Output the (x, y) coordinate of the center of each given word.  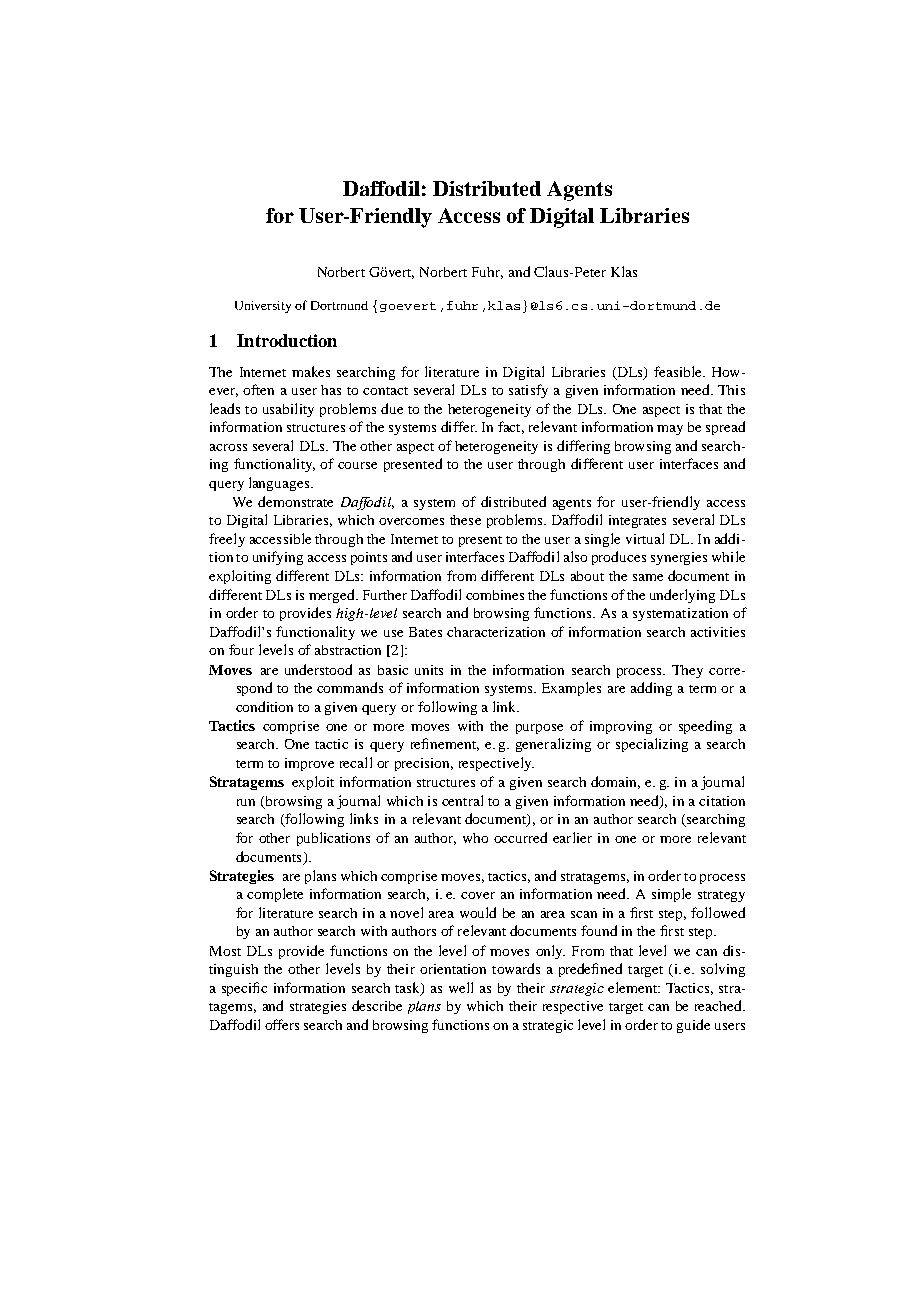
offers (282, 1024)
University (263, 307)
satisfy (528, 391)
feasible (679, 371)
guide (693, 1026)
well (461, 987)
